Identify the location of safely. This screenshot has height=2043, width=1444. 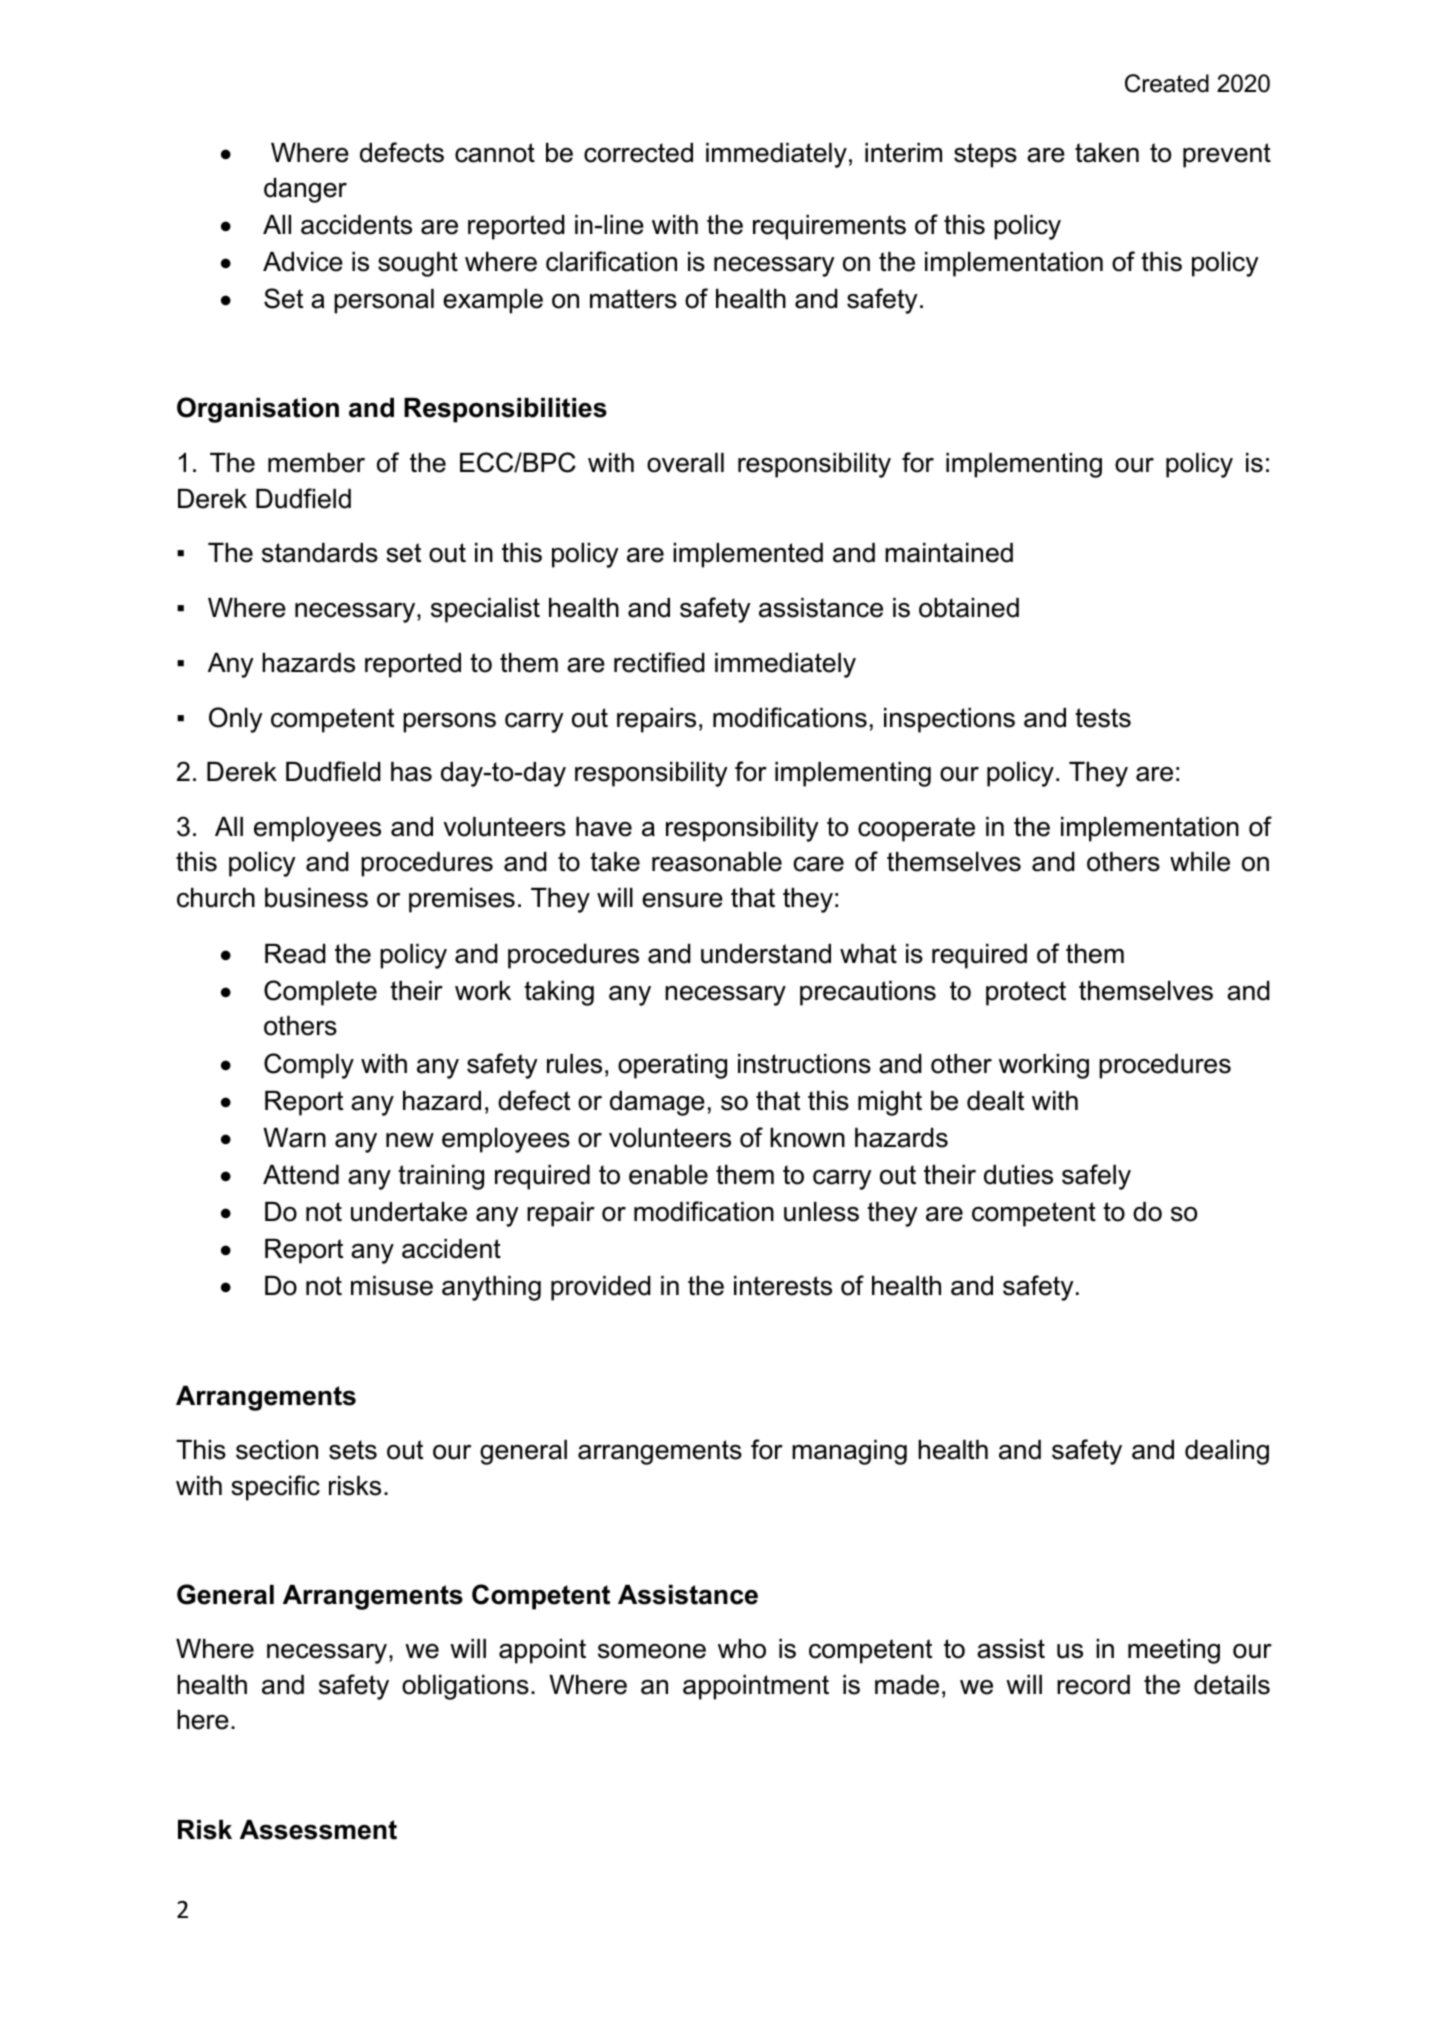
(1096, 1177).
